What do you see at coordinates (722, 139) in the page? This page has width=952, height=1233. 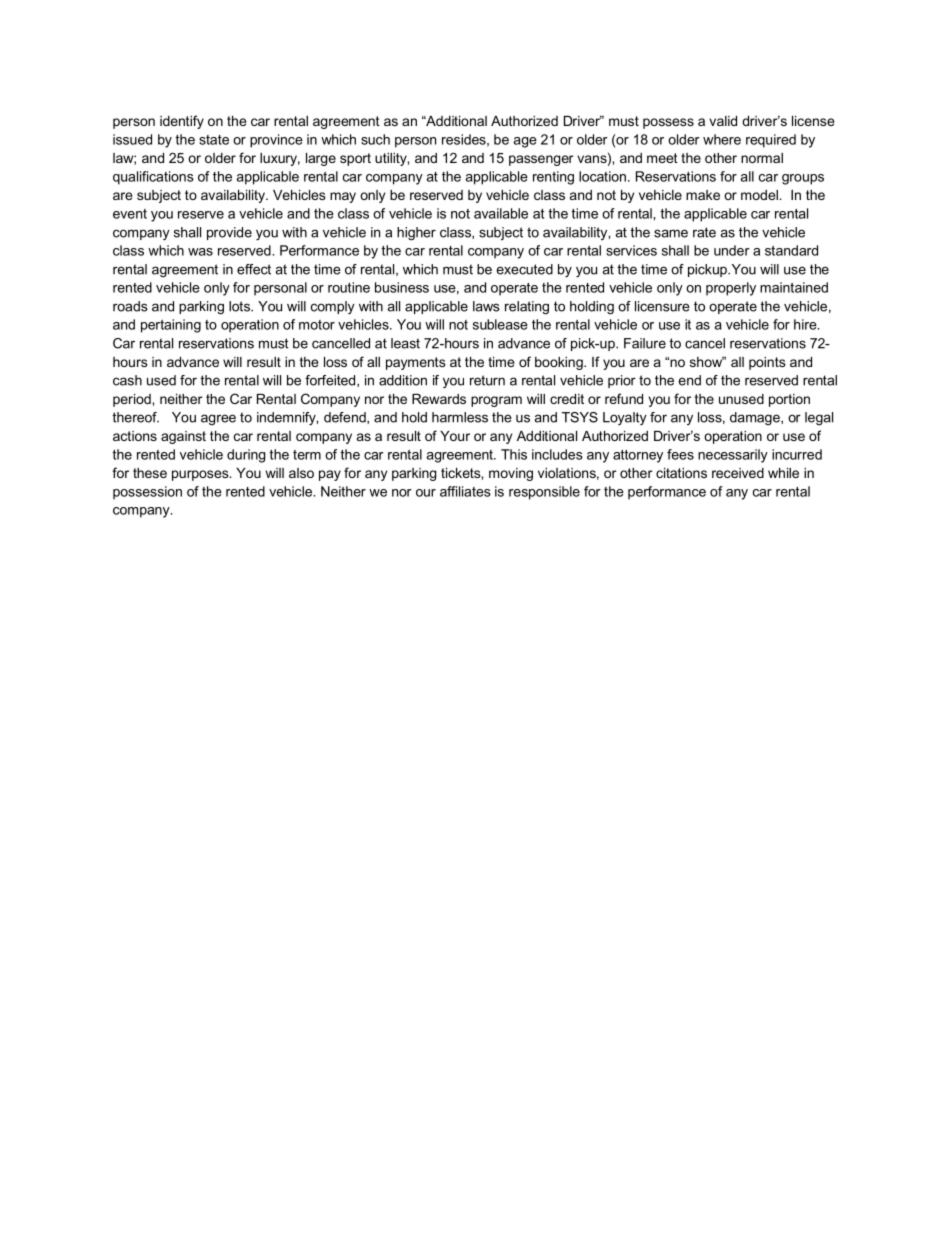 I see `where` at bounding box center [722, 139].
